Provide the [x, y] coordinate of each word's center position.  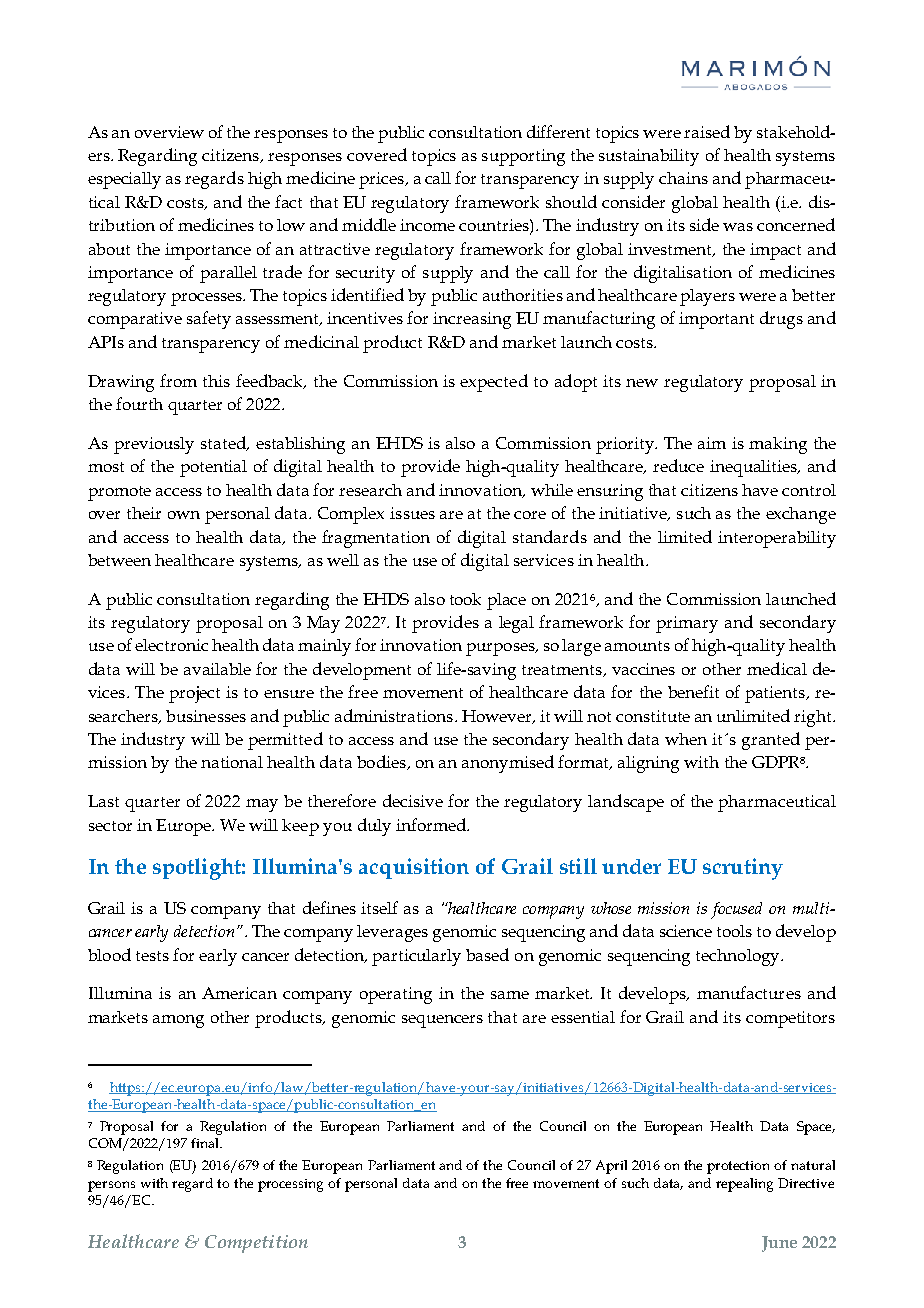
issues [412, 513]
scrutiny [743, 869]
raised [707, 131]
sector [110, 826]
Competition [256, 1244]
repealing [744, 1185]
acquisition [414, 868]
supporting [523, 157]
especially [124, 180]
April [611, 1167]
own [184, 515]
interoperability [777, 539]
